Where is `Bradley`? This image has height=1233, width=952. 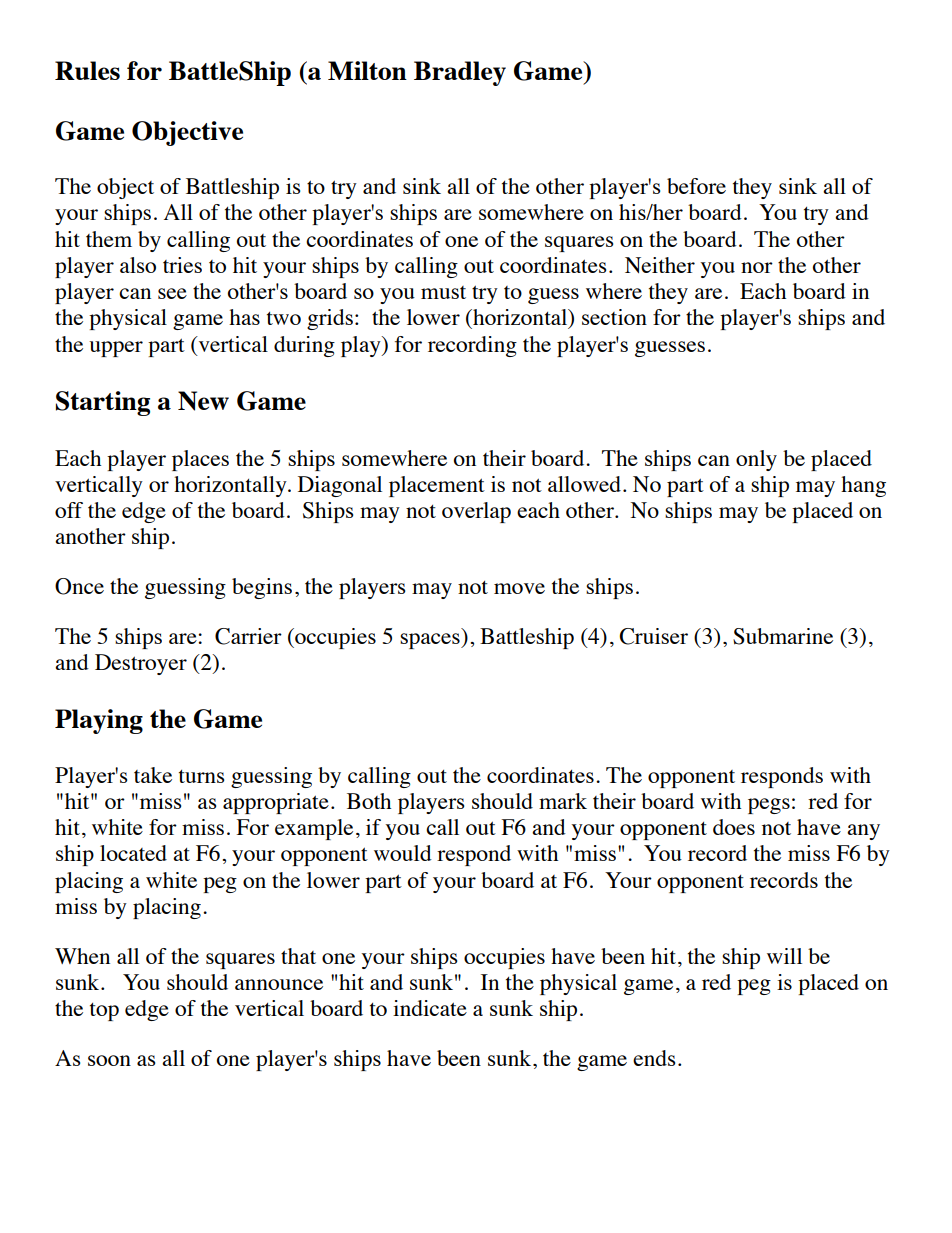 Bradley is located at coordinates (460, 73).
